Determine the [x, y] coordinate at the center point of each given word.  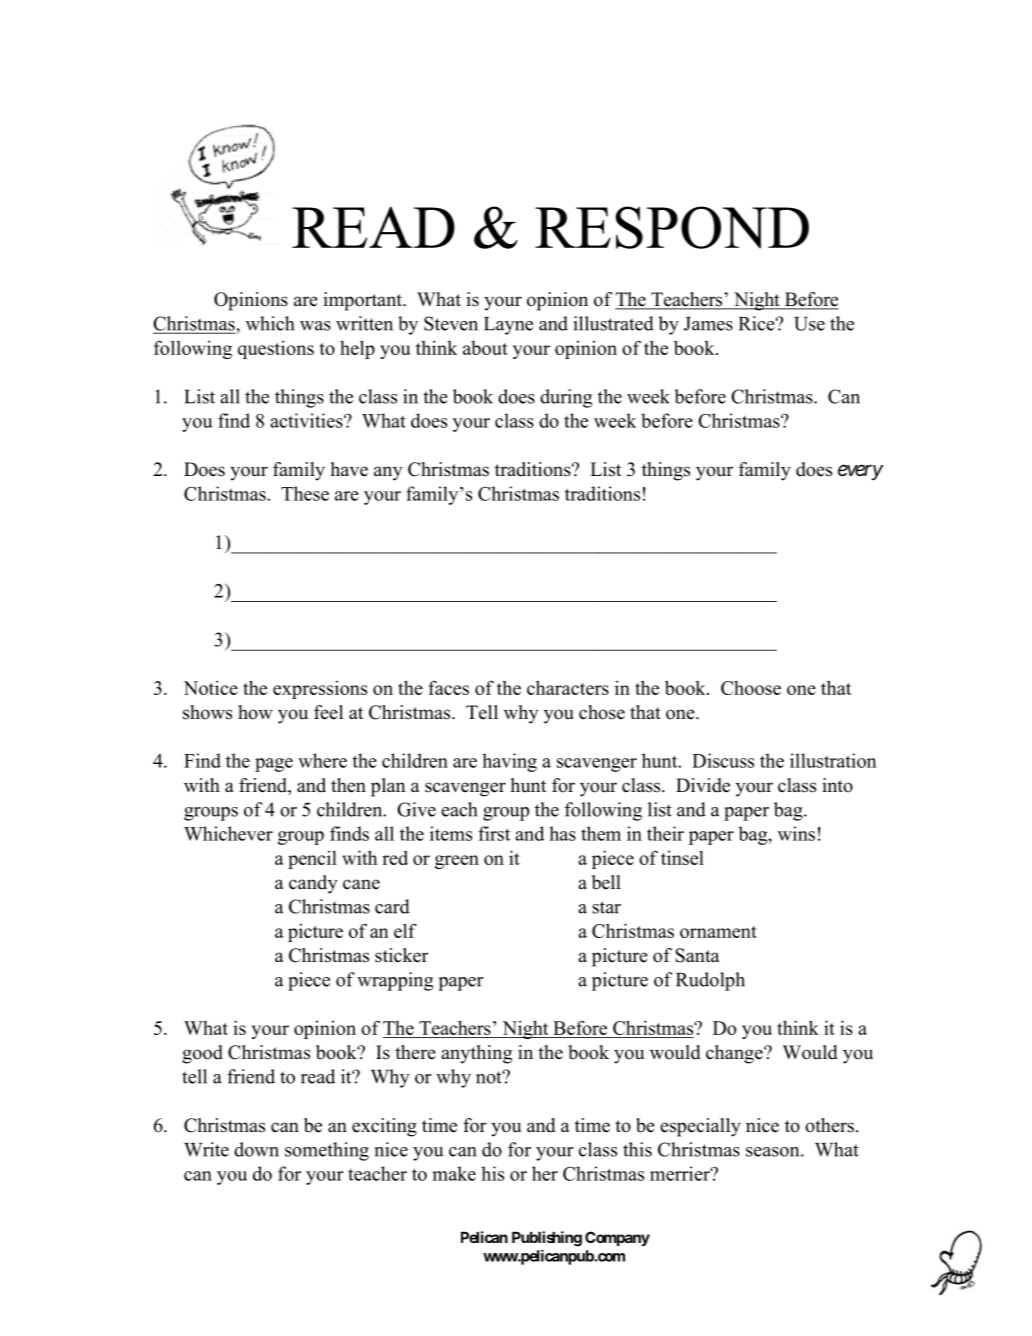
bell [606, 882]
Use [809, 324]
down [256, 1149]
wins [796, 833]
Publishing [547, 1239]
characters [568, 687]
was [315, 326]
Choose [751, 688]
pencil [312, 860]
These [305, 493]
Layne [508, 326]
